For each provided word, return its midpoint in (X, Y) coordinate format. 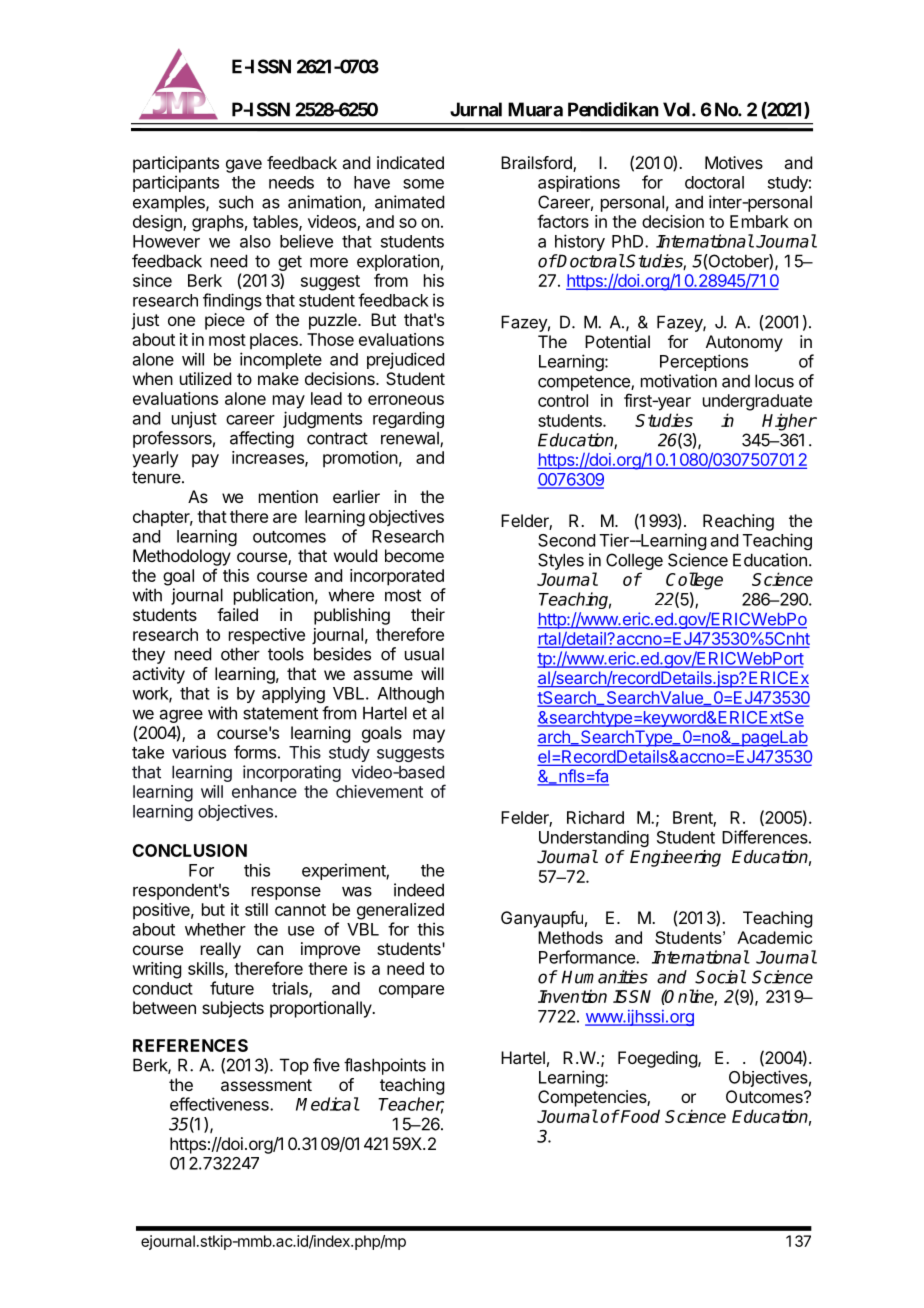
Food (639, 1116)
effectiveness (220, 1104)
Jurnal (476, 109)
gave (244, 166)
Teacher (411, 1105)
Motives (734, 162)
